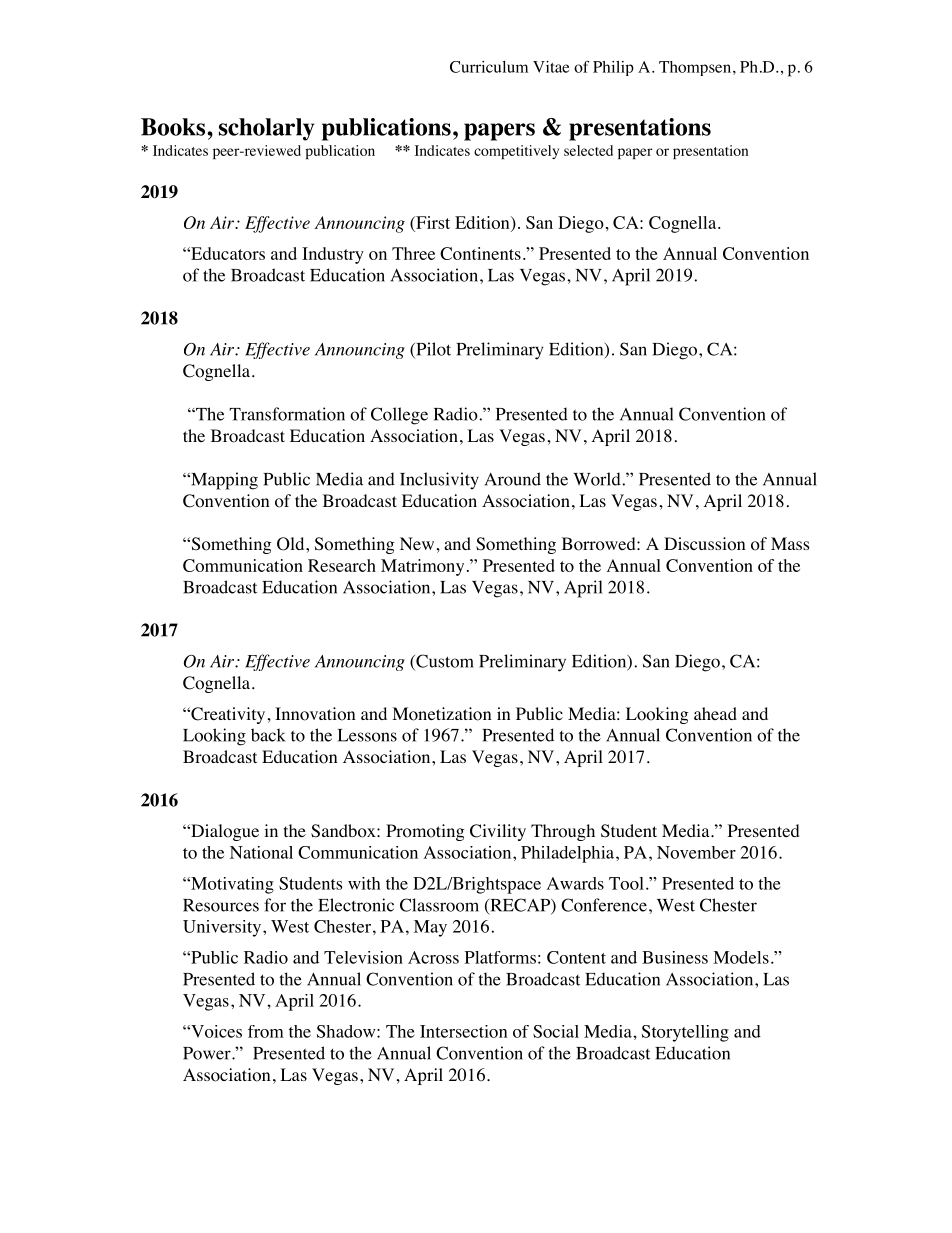 This document has width=952, height=1233. Describe the element at coordinates (715, 713) in the document. I see `ahead` at that location.
